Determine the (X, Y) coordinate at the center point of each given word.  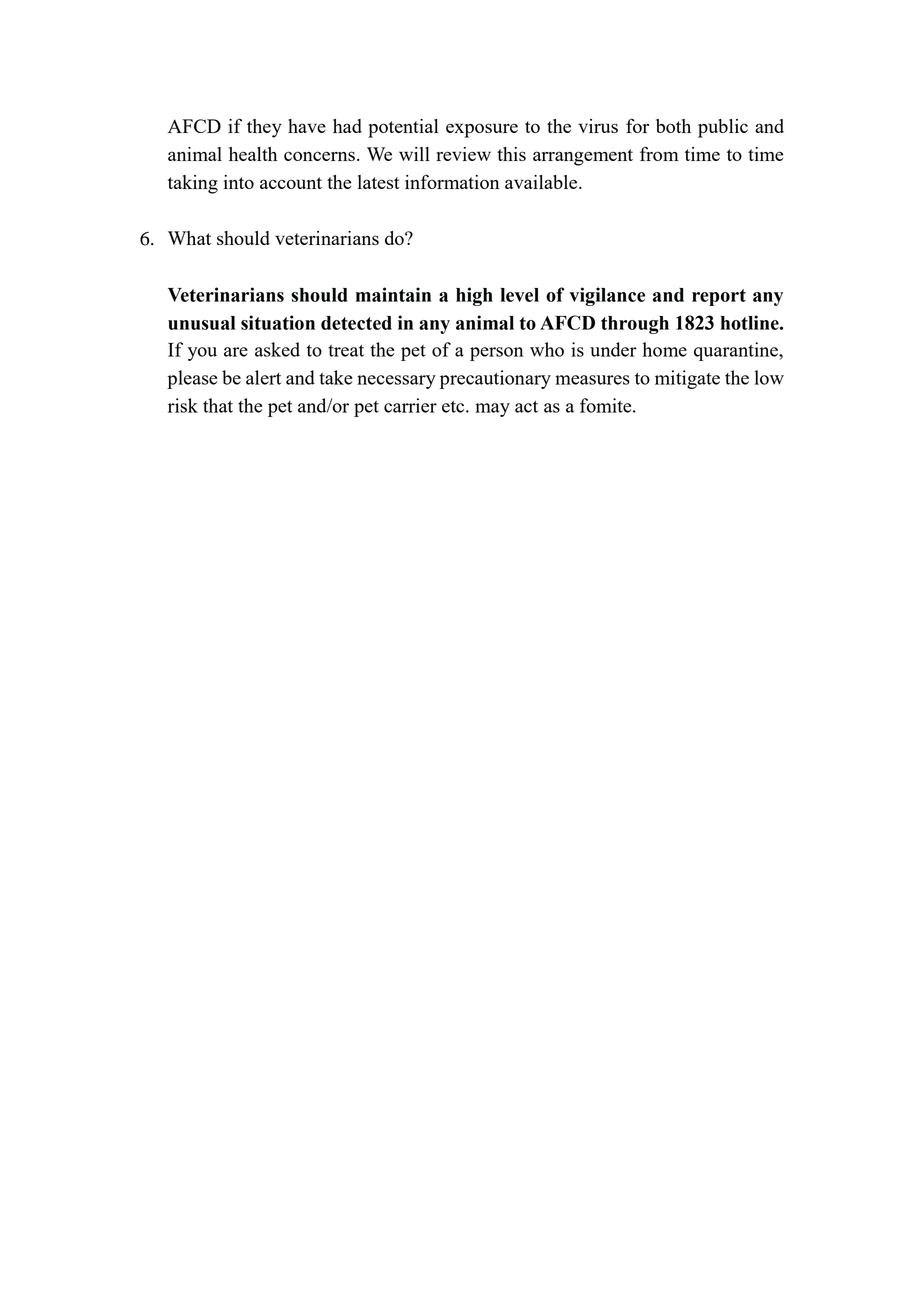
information (452, 181)
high (474, 296)
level (519, 295)
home (665, 349)
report (719, 297)
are (236, 352)
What (189, 238)
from (659, 153)
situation (278, 322)
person (496, 354)
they (264, 128)
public (723, 128)
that (218, 405)
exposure (482, 130)
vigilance (607, 296)
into (239, 182)
